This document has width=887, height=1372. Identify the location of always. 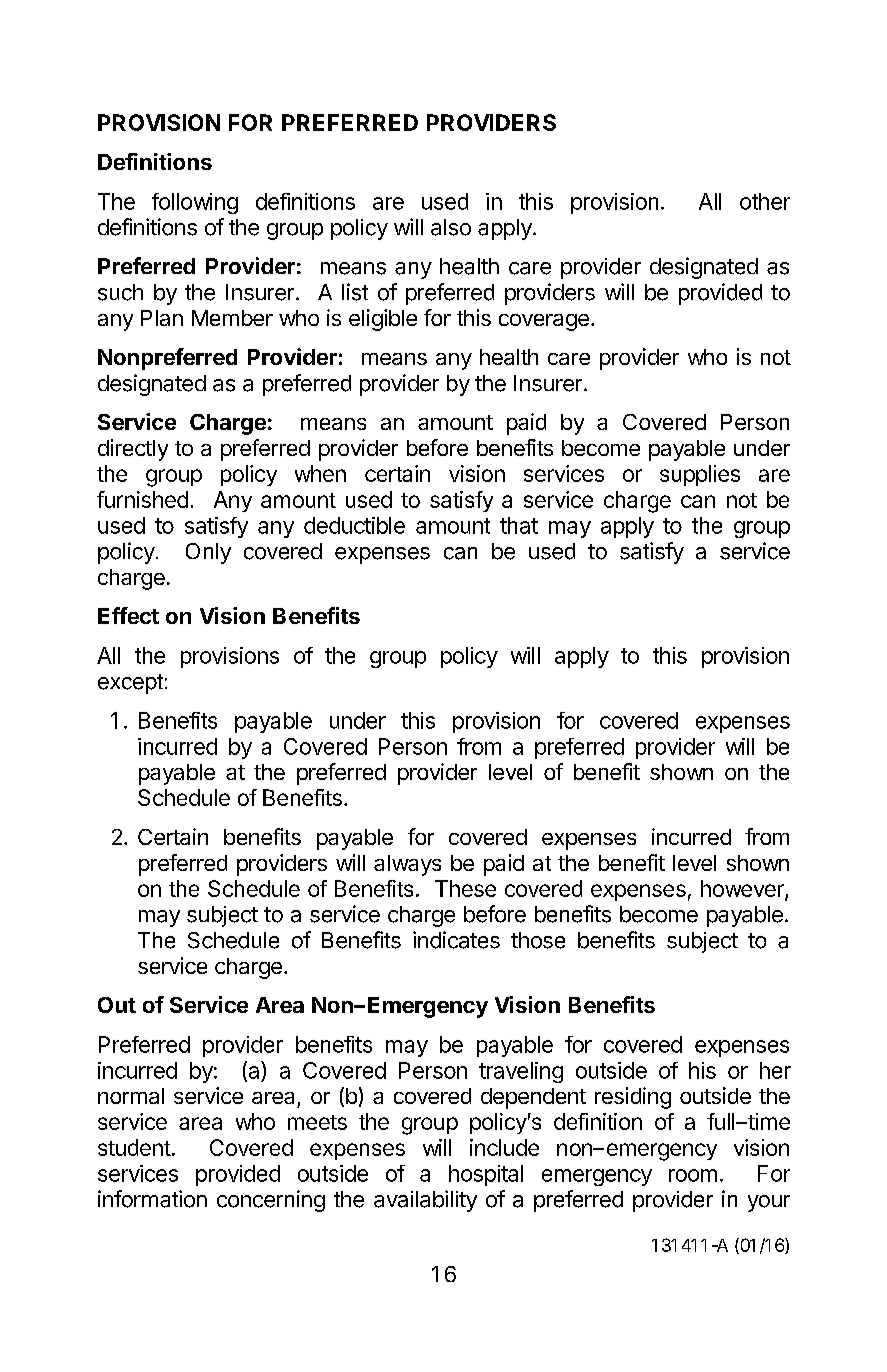
(407, 865).
